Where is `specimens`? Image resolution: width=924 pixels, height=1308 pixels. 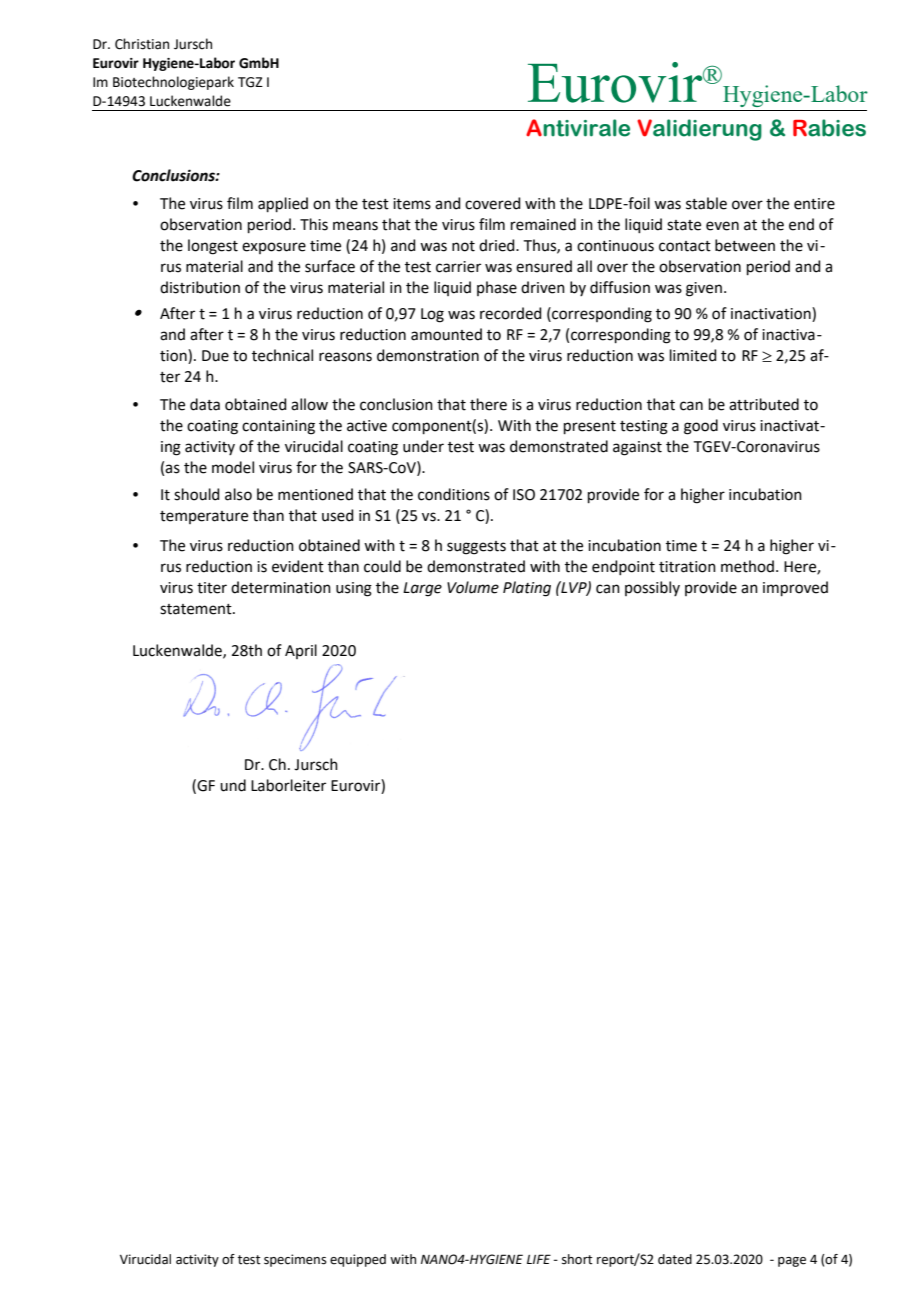 specimens is located at coordinates (295, 1260).
